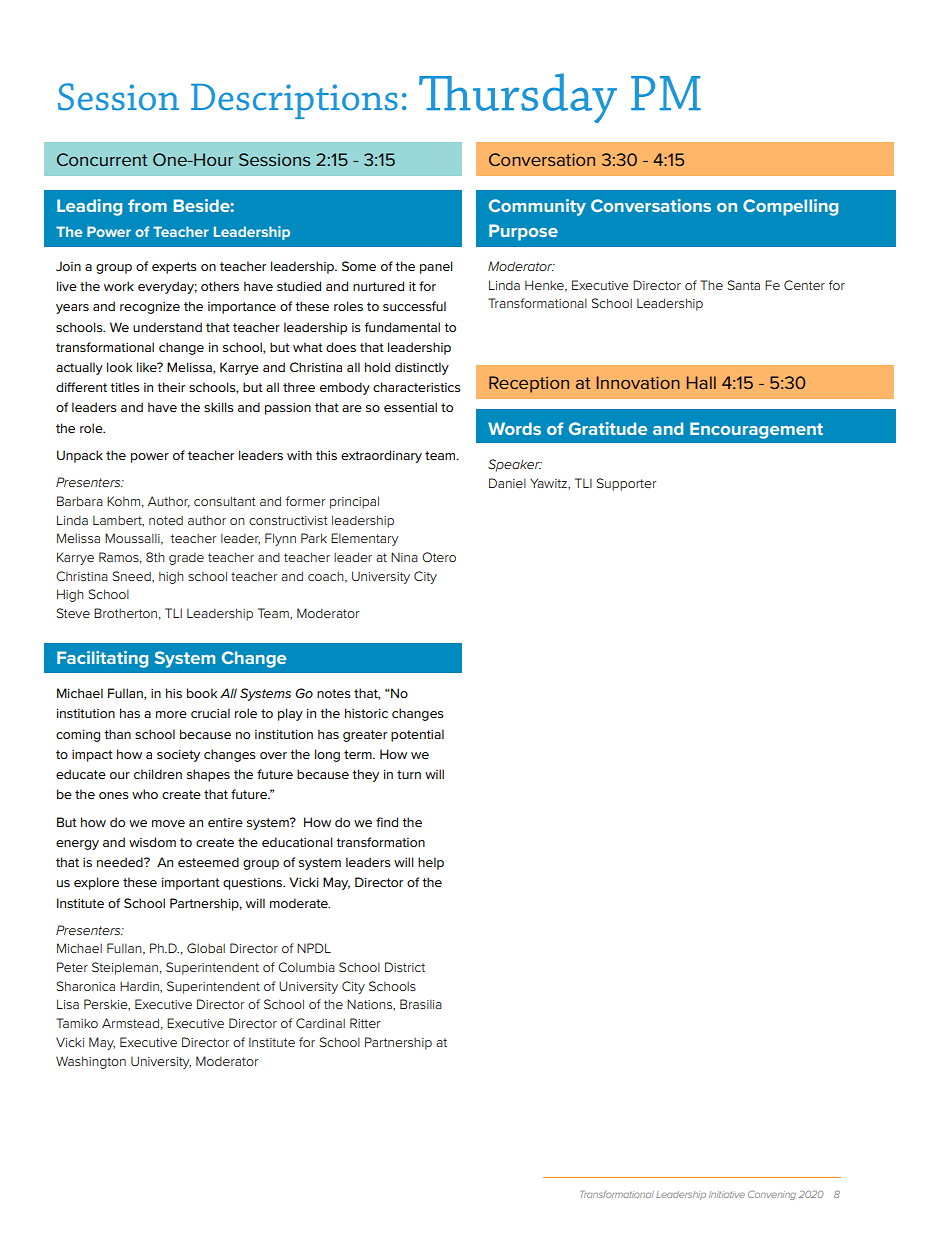 This screenshot has width=952, height=1233. What do you see at coordinates (365, 1023) in the screenshot?
I see `Ritter` at bounding box center [365, 1023].
